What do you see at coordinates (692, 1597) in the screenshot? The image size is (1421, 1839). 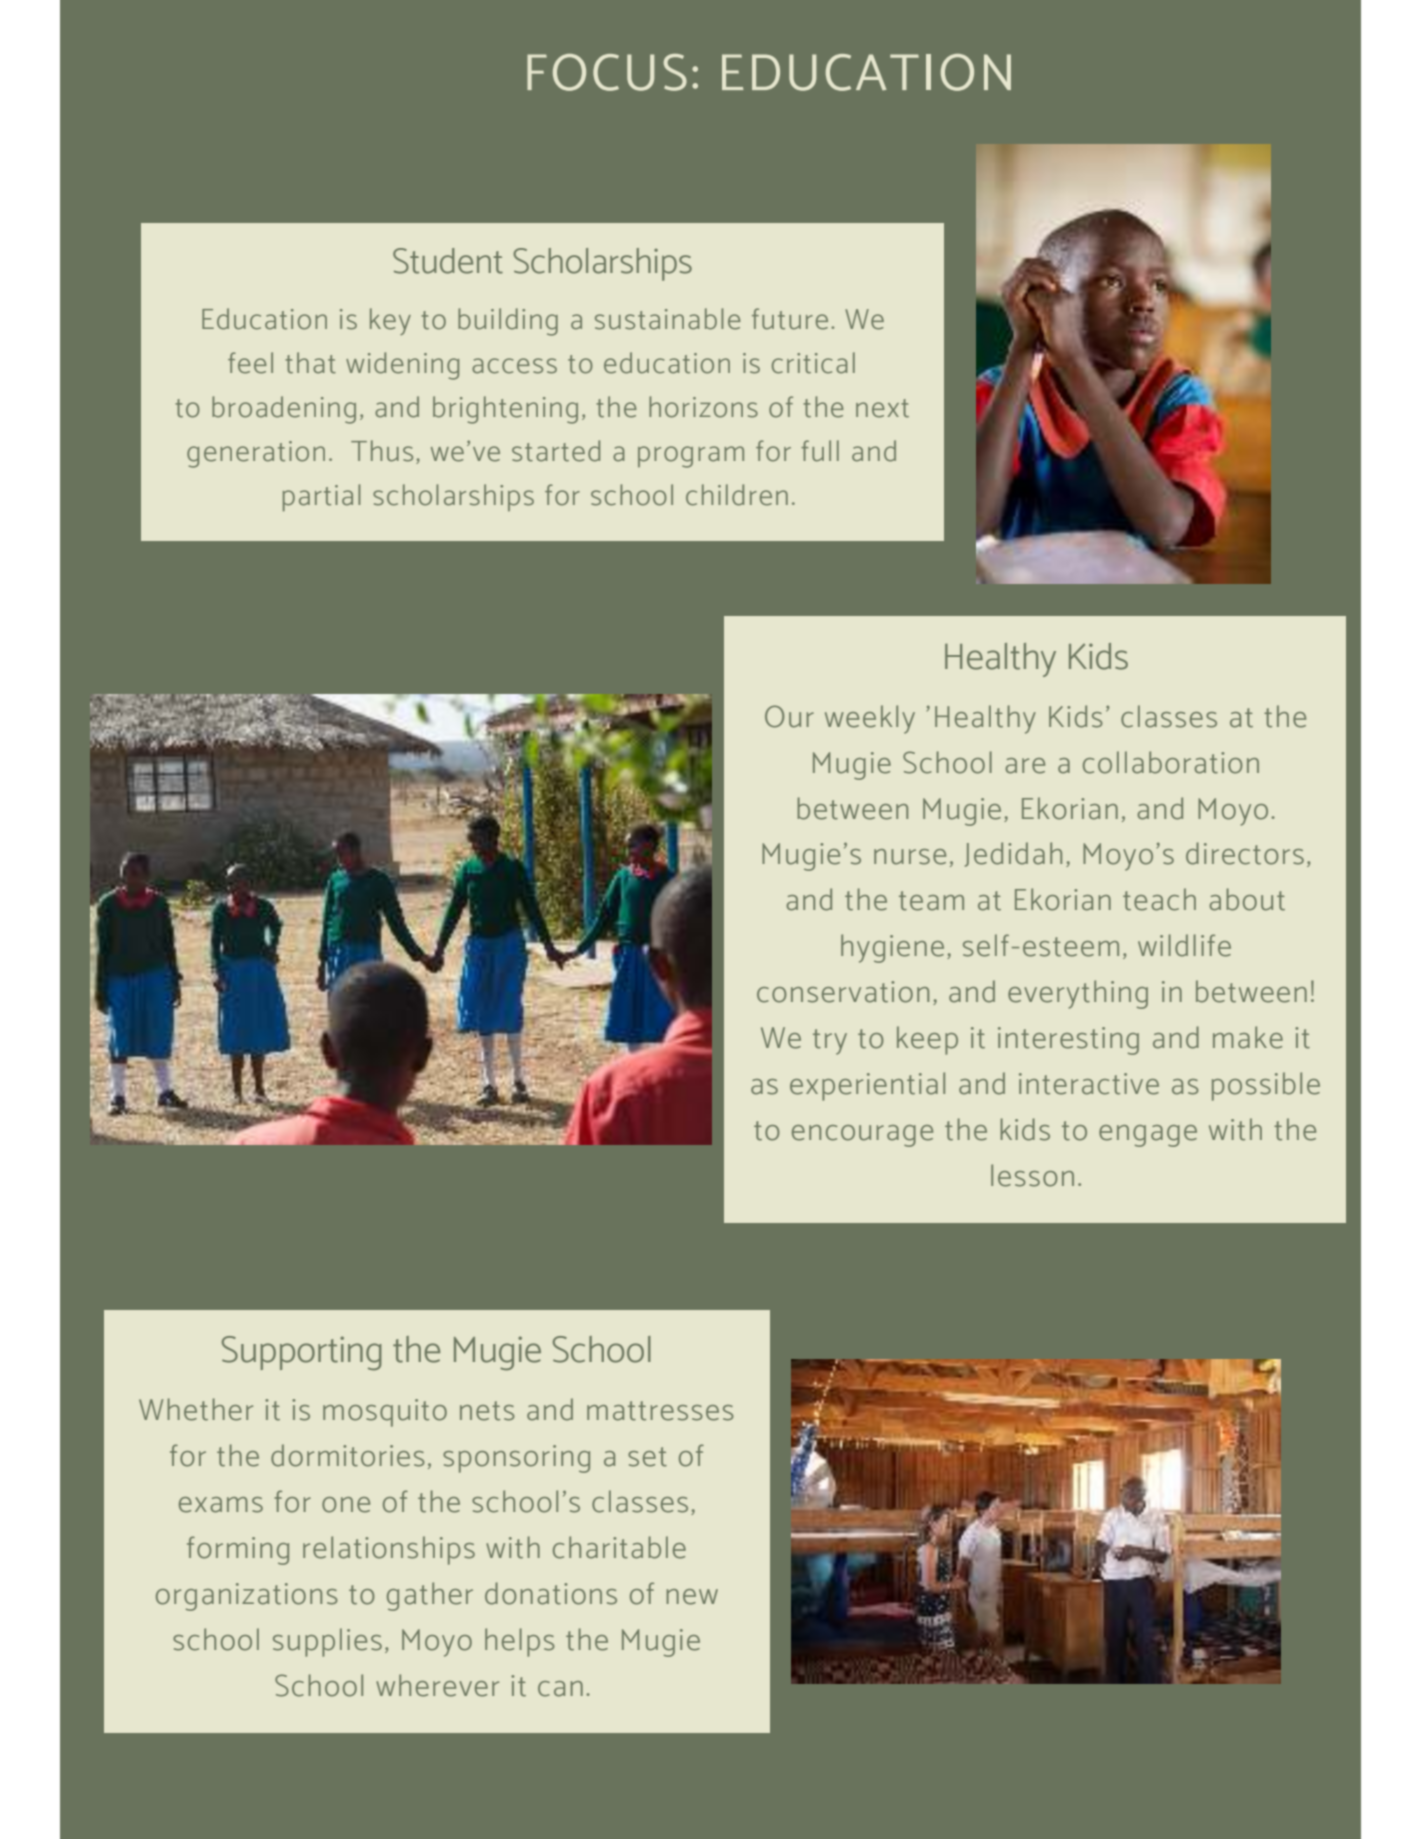 I see `new` at bounding box center [692, 1597].
